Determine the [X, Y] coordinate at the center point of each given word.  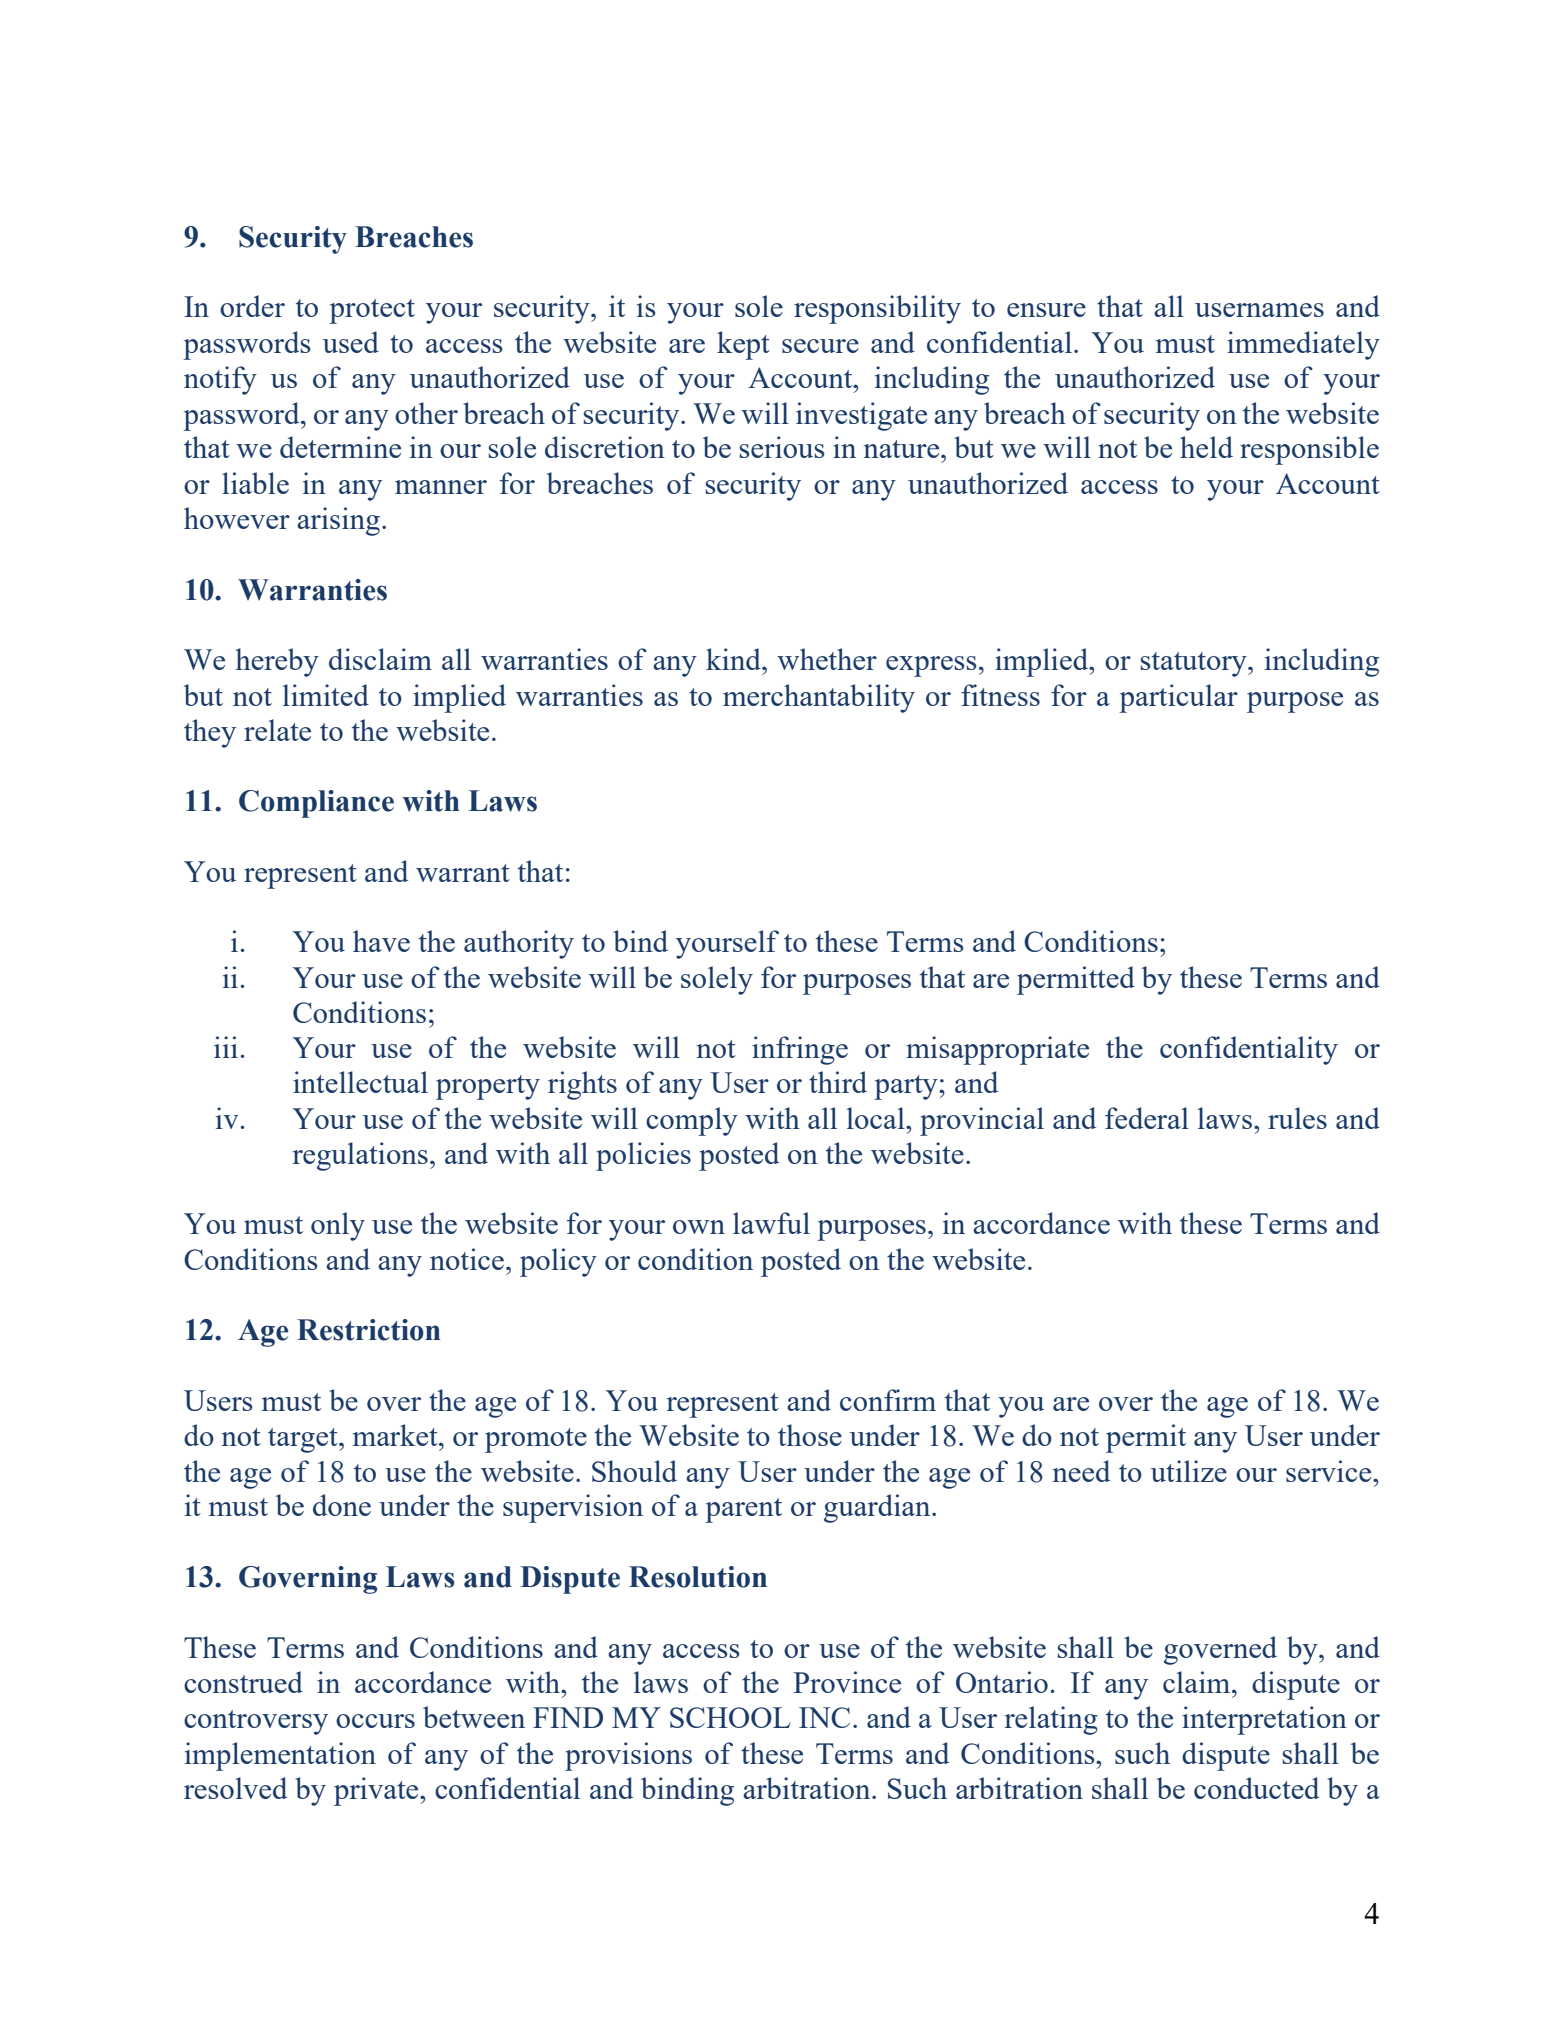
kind [734, 659]
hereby [277, 662]
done [342, 1505]
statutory [1195, 664]
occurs [375, 1721]
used [351, 342]
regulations [360, 1156]
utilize [1189, 1471]
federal [1147, 1118]
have [381, 941]
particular [1178, 698]
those [810, 1435]
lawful [771, 1223]
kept [743, 345]
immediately [1303, 345]
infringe [800, 1050]
